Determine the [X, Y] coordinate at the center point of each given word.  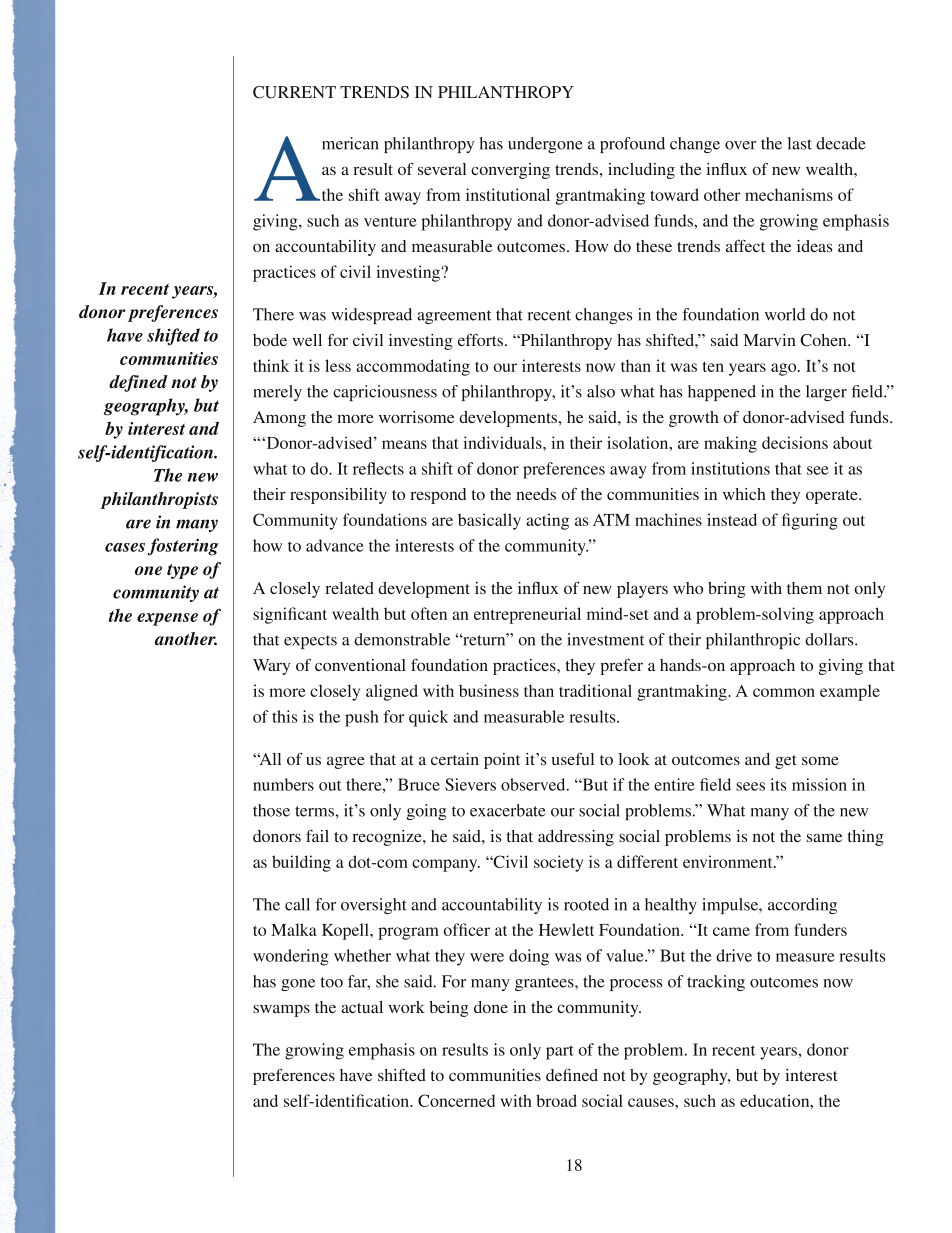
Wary [271, 667]
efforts [482, 340]
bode [270, 340]
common [784, 692]
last [800, 143]
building [301, 863]
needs [536, 494]
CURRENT [294, 92]
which [744, 494]
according [802, 906]
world [785, 314]
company [446, 865]
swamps [281, 1010]
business [489, 690]
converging [510, 171]
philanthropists [159, 500]
